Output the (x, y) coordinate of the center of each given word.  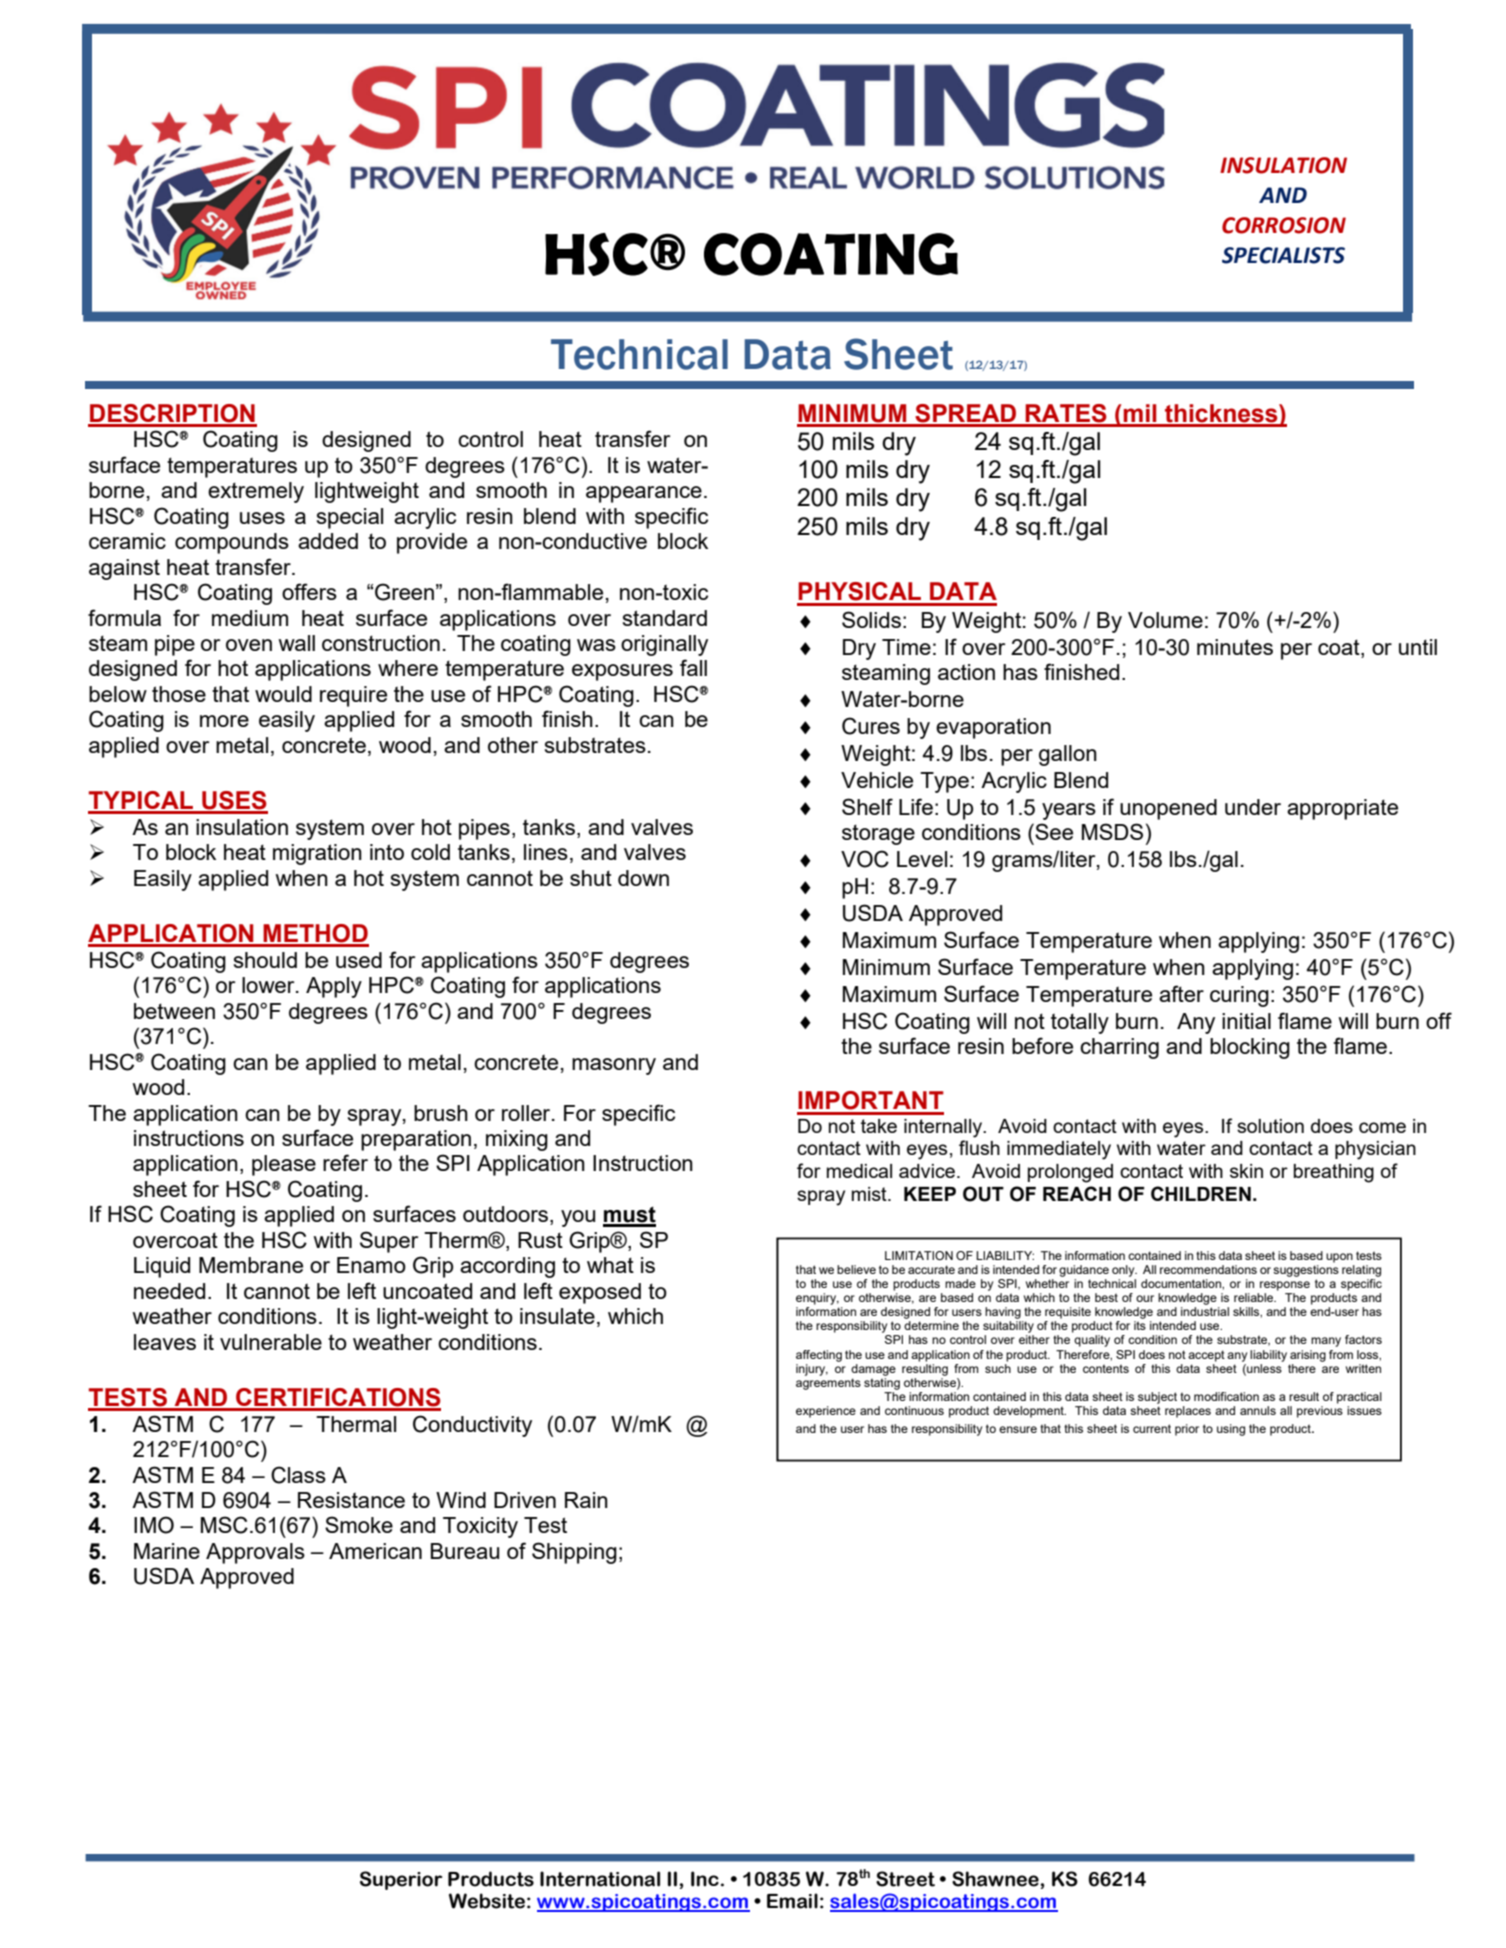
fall (693, 667)
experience (826, 1412)
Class (298, 1475)
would (283, 694)
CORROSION (1284, 225)
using (1231, 1430)
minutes (1235, 647)
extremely (256, 492)
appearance (644, 494)
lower (269, 985)
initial (1246, 1021)
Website (487, 1901)
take (879, 1126)
